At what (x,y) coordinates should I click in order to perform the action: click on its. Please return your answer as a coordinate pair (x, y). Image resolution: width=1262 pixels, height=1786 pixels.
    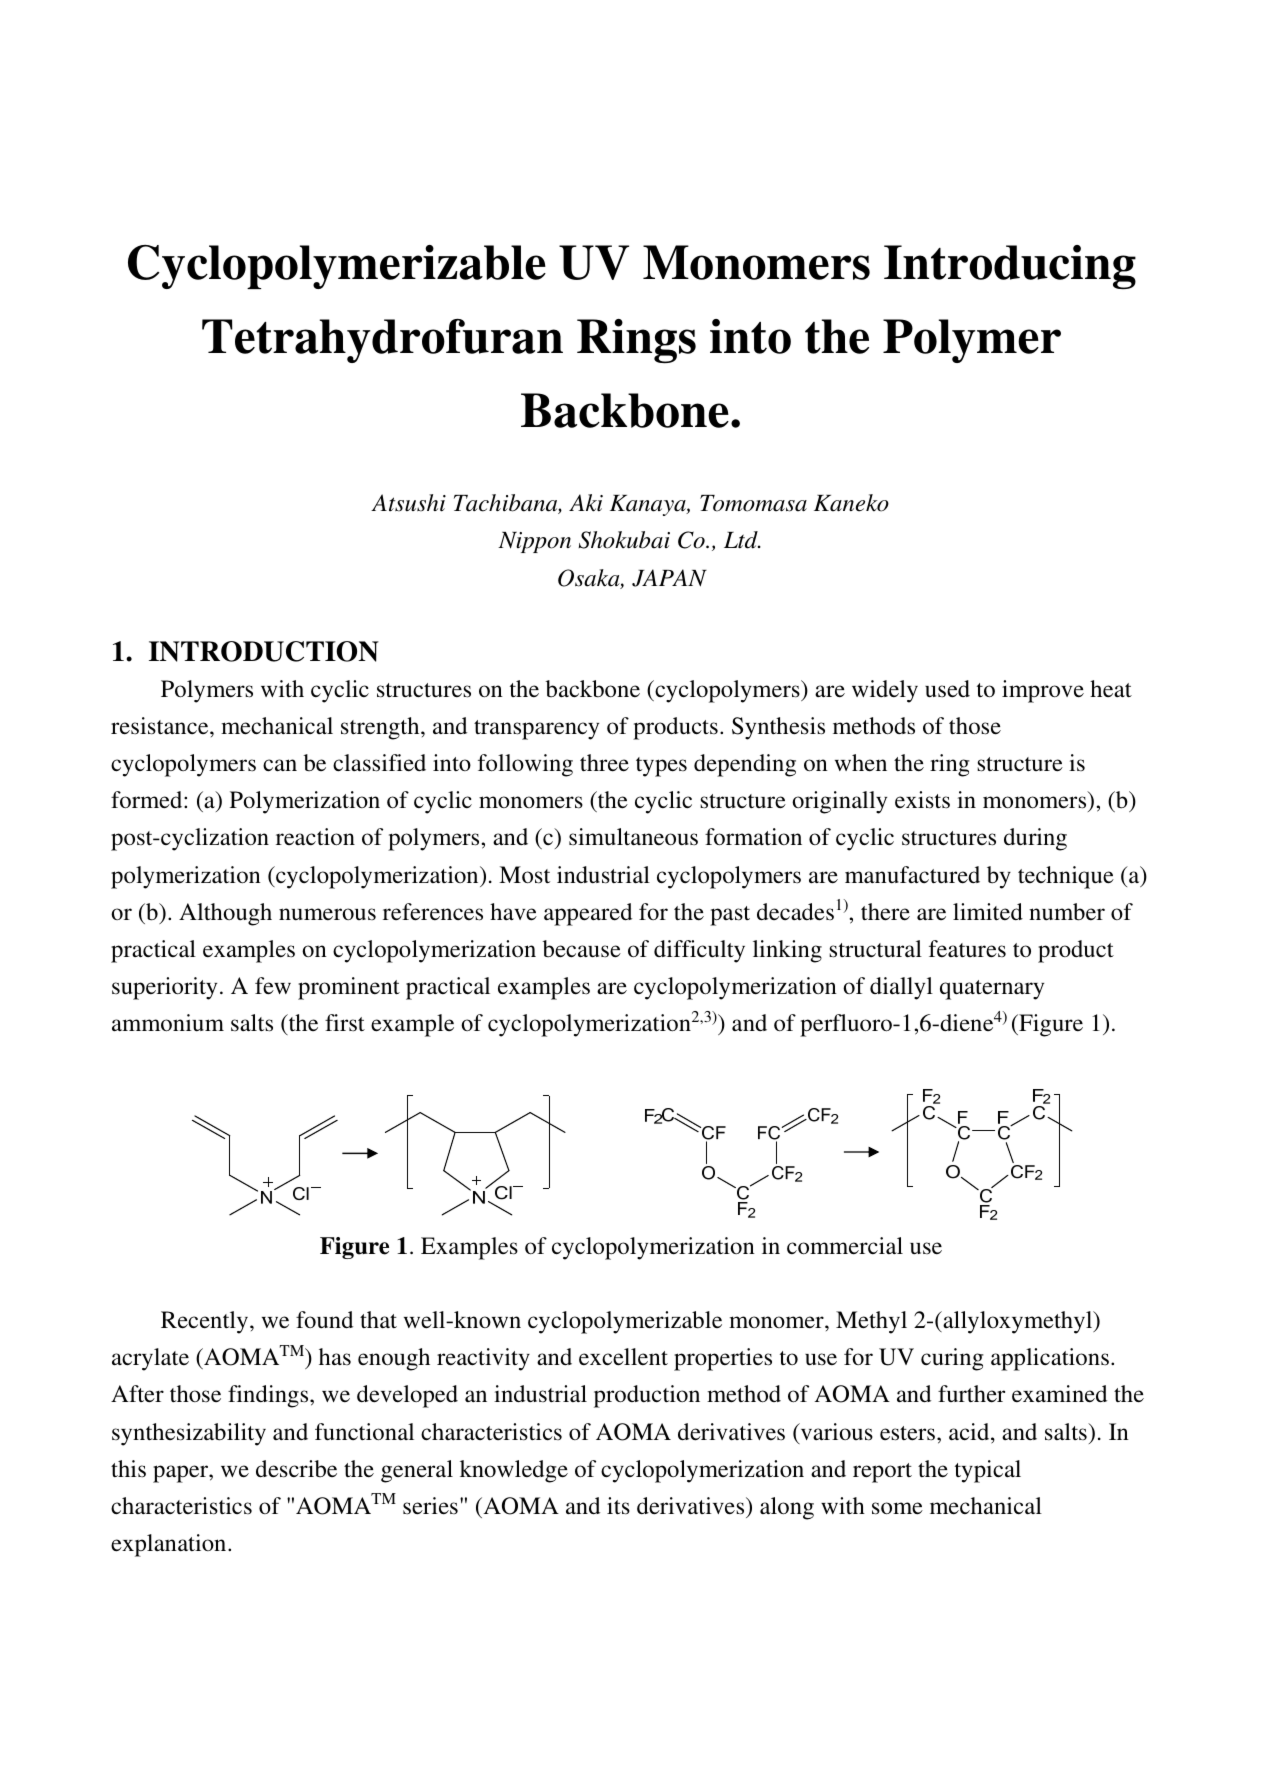
    Looking at the image, I should click on (618, 1506).
